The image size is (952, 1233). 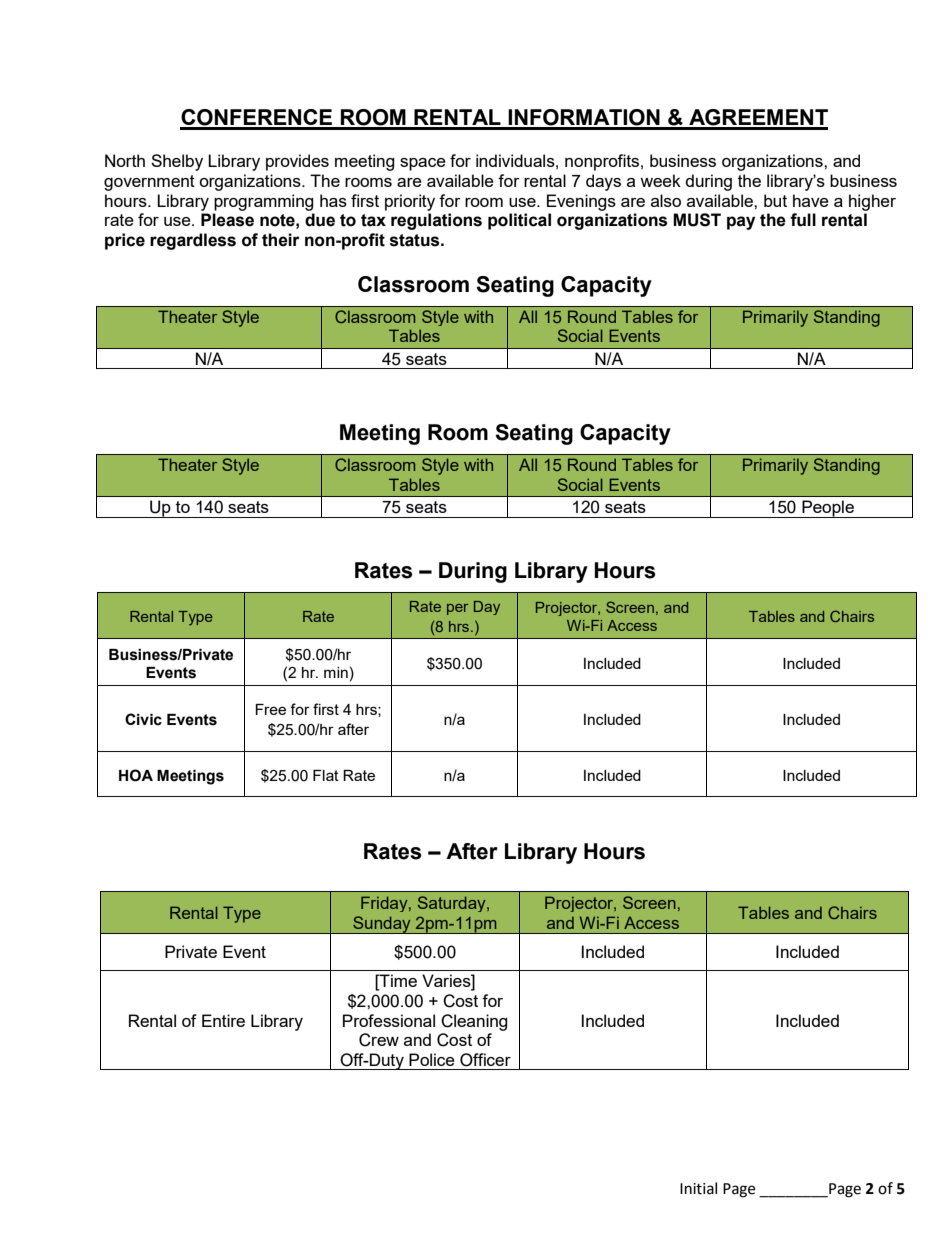 I want to click on political, so click(x=519, y=221).
